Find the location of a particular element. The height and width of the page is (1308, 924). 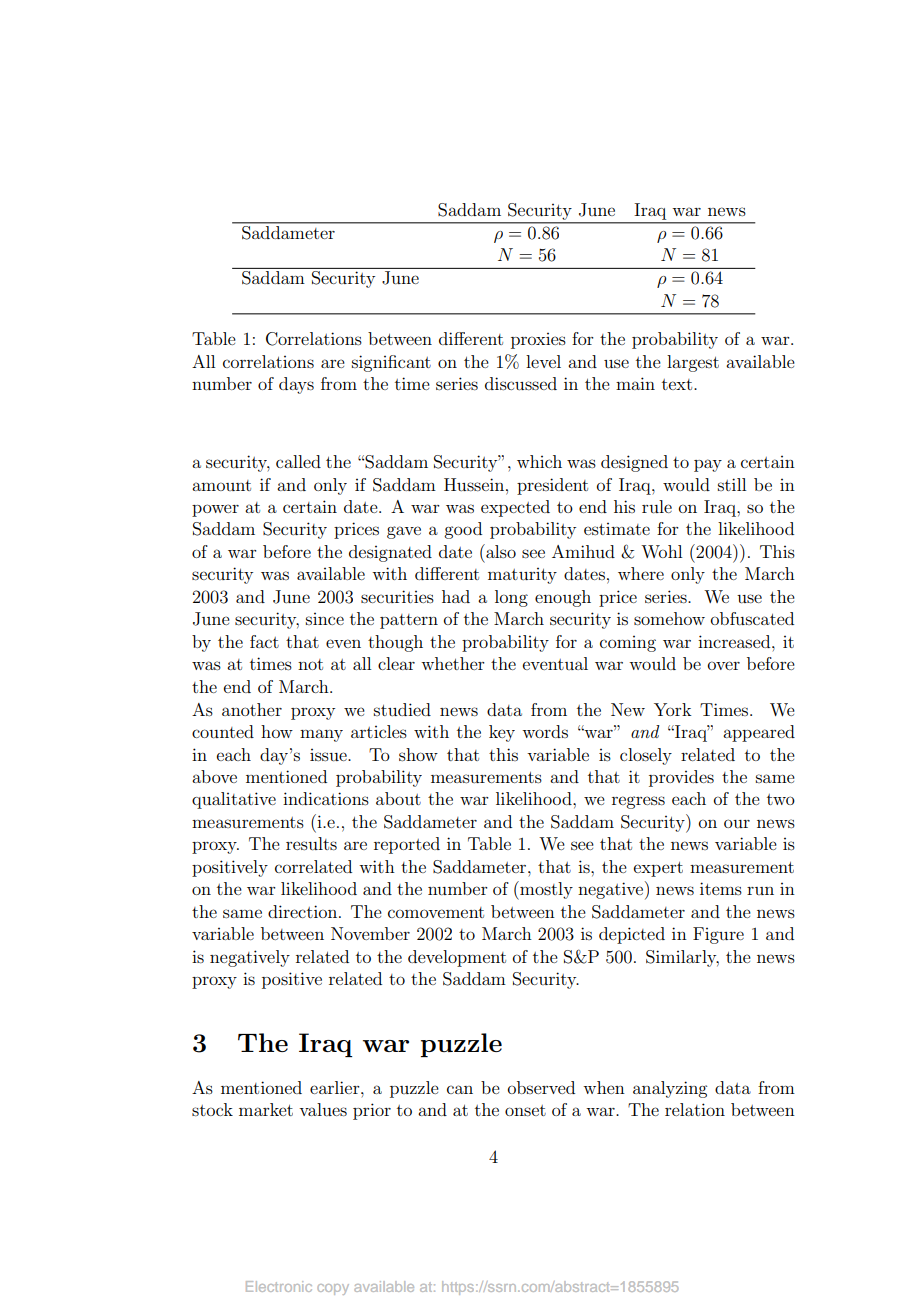

Electronic is located at coordinates (279, 1286).
